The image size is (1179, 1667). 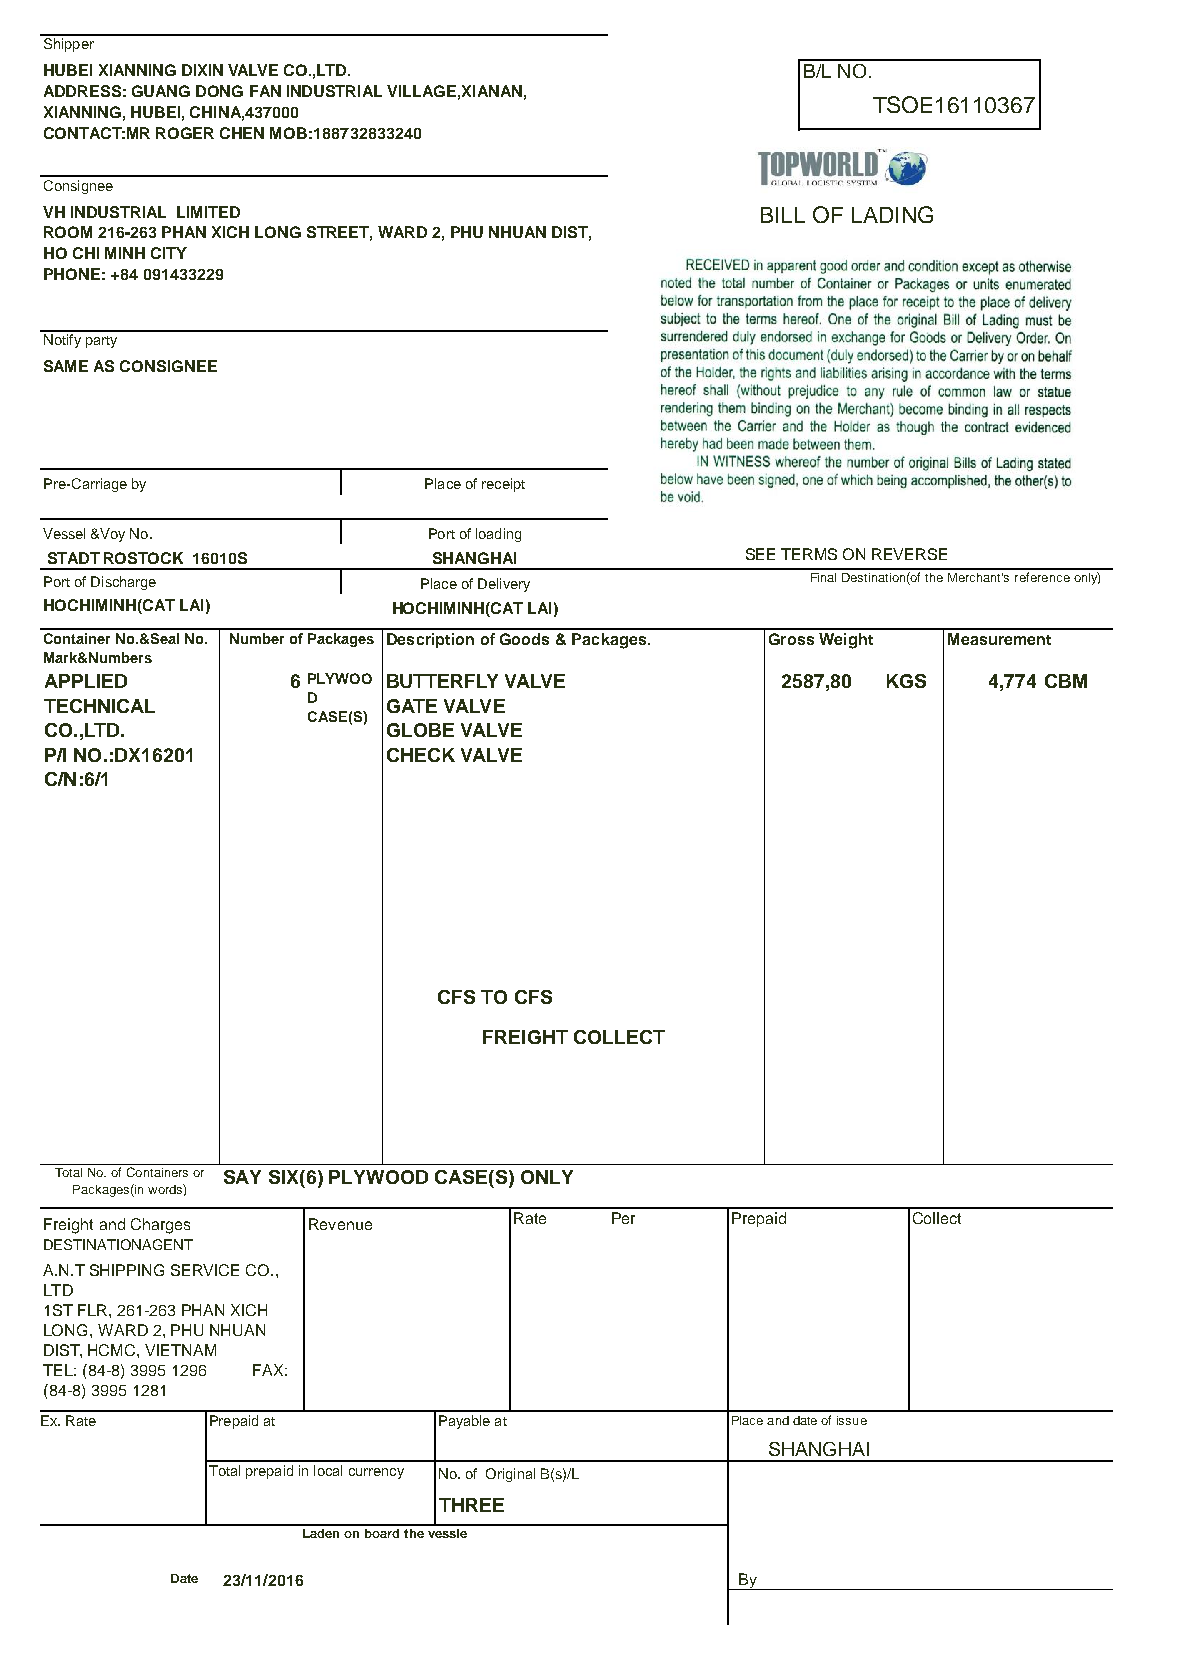 I want to click on KGS, so click(x=906, y=681).
